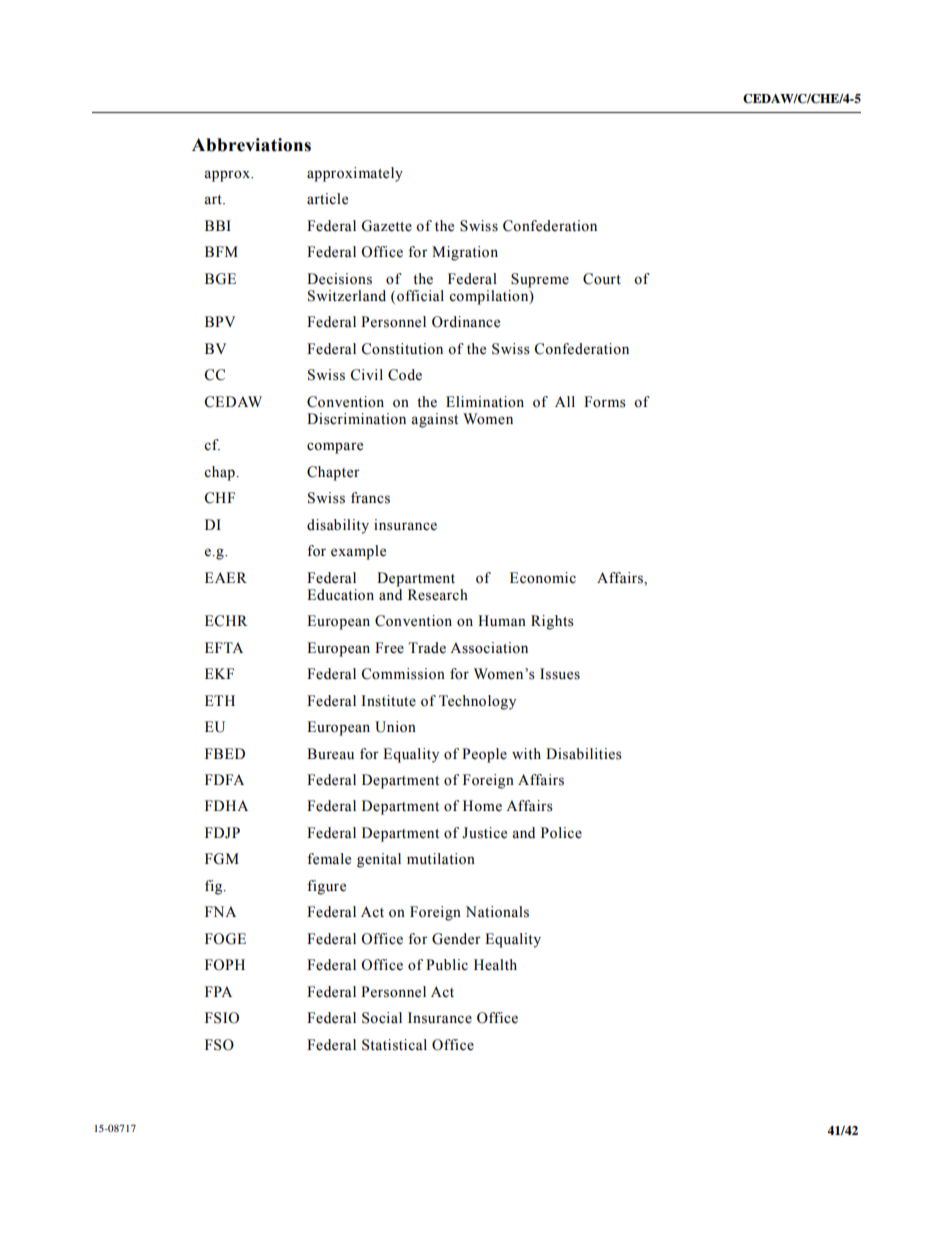 Image resolution: width=952 pixels, height=1233 pixels. Describe the element at coordinates (543, 578) in the image. I see `Economic` at that location.
